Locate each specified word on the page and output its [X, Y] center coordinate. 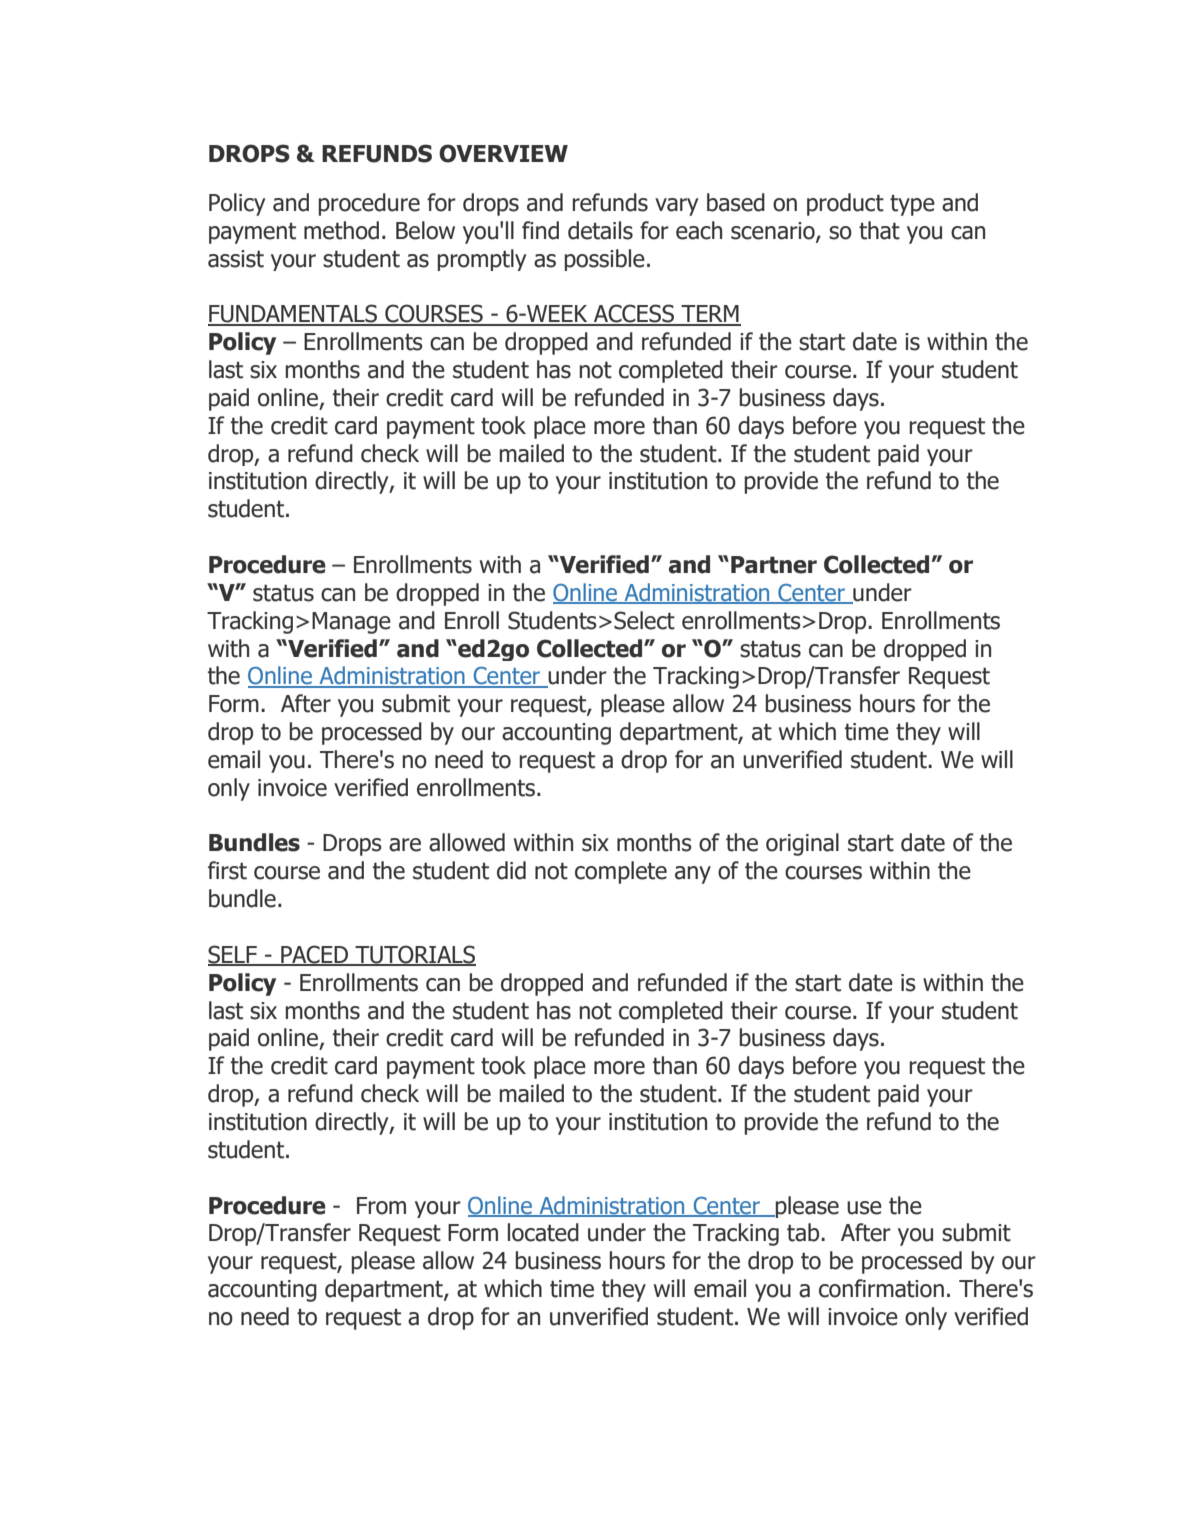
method [341, 230]
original [802, 844]
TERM [710, 315]
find [540, 230]
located [543, 1232]
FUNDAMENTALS [294, 314]
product [845, 204]
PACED [314, 955]
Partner [774, 565]
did [511, 870]
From [381, 1206]
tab [804, 1232]
